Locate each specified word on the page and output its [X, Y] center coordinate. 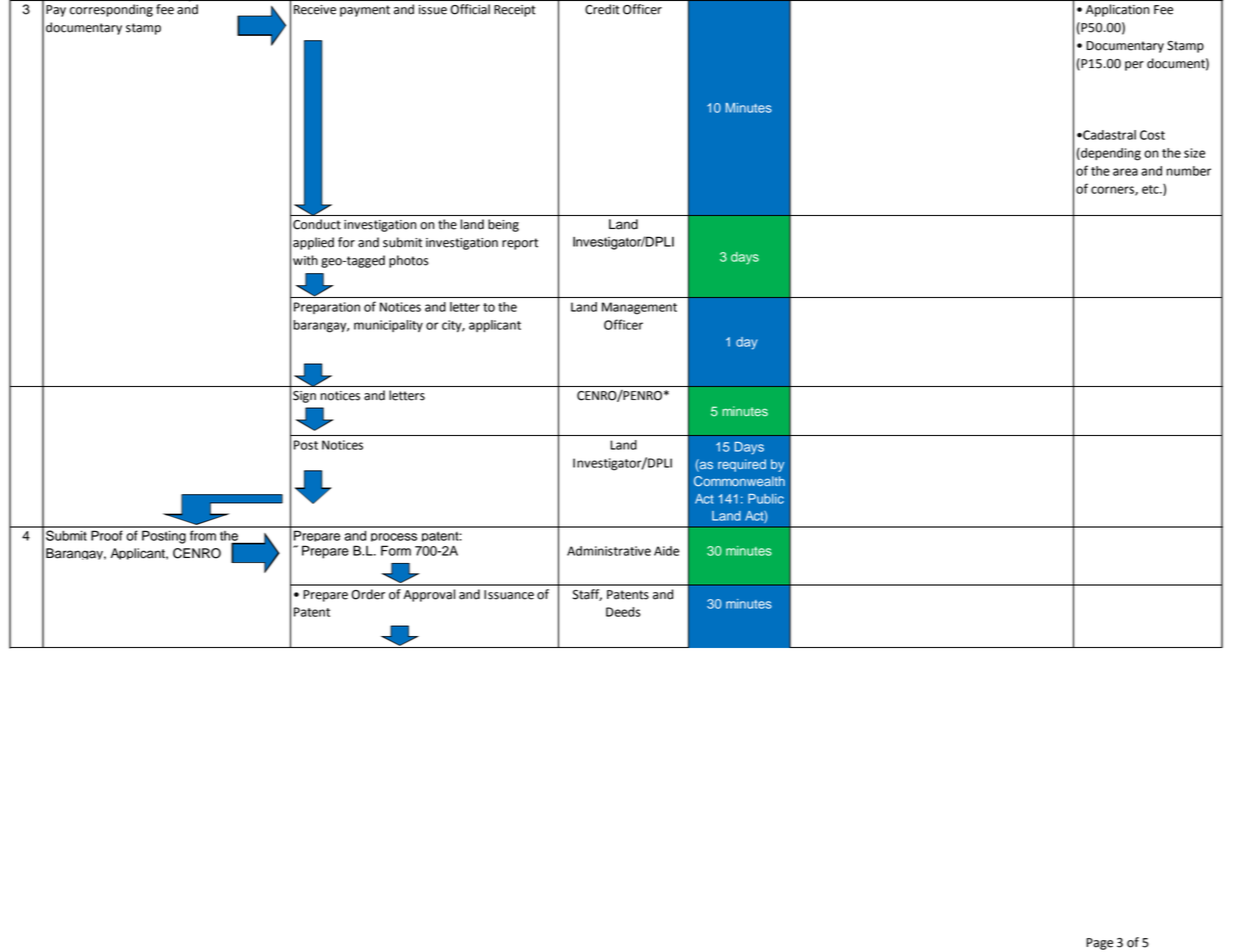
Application [1117, 10]
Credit [602, 9]
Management [639, 308]
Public [766, 499]
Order [368, 594]
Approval [429, 595]
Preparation [327, 308]
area [1125, 172]
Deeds [623, 612]
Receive [315, 10]
